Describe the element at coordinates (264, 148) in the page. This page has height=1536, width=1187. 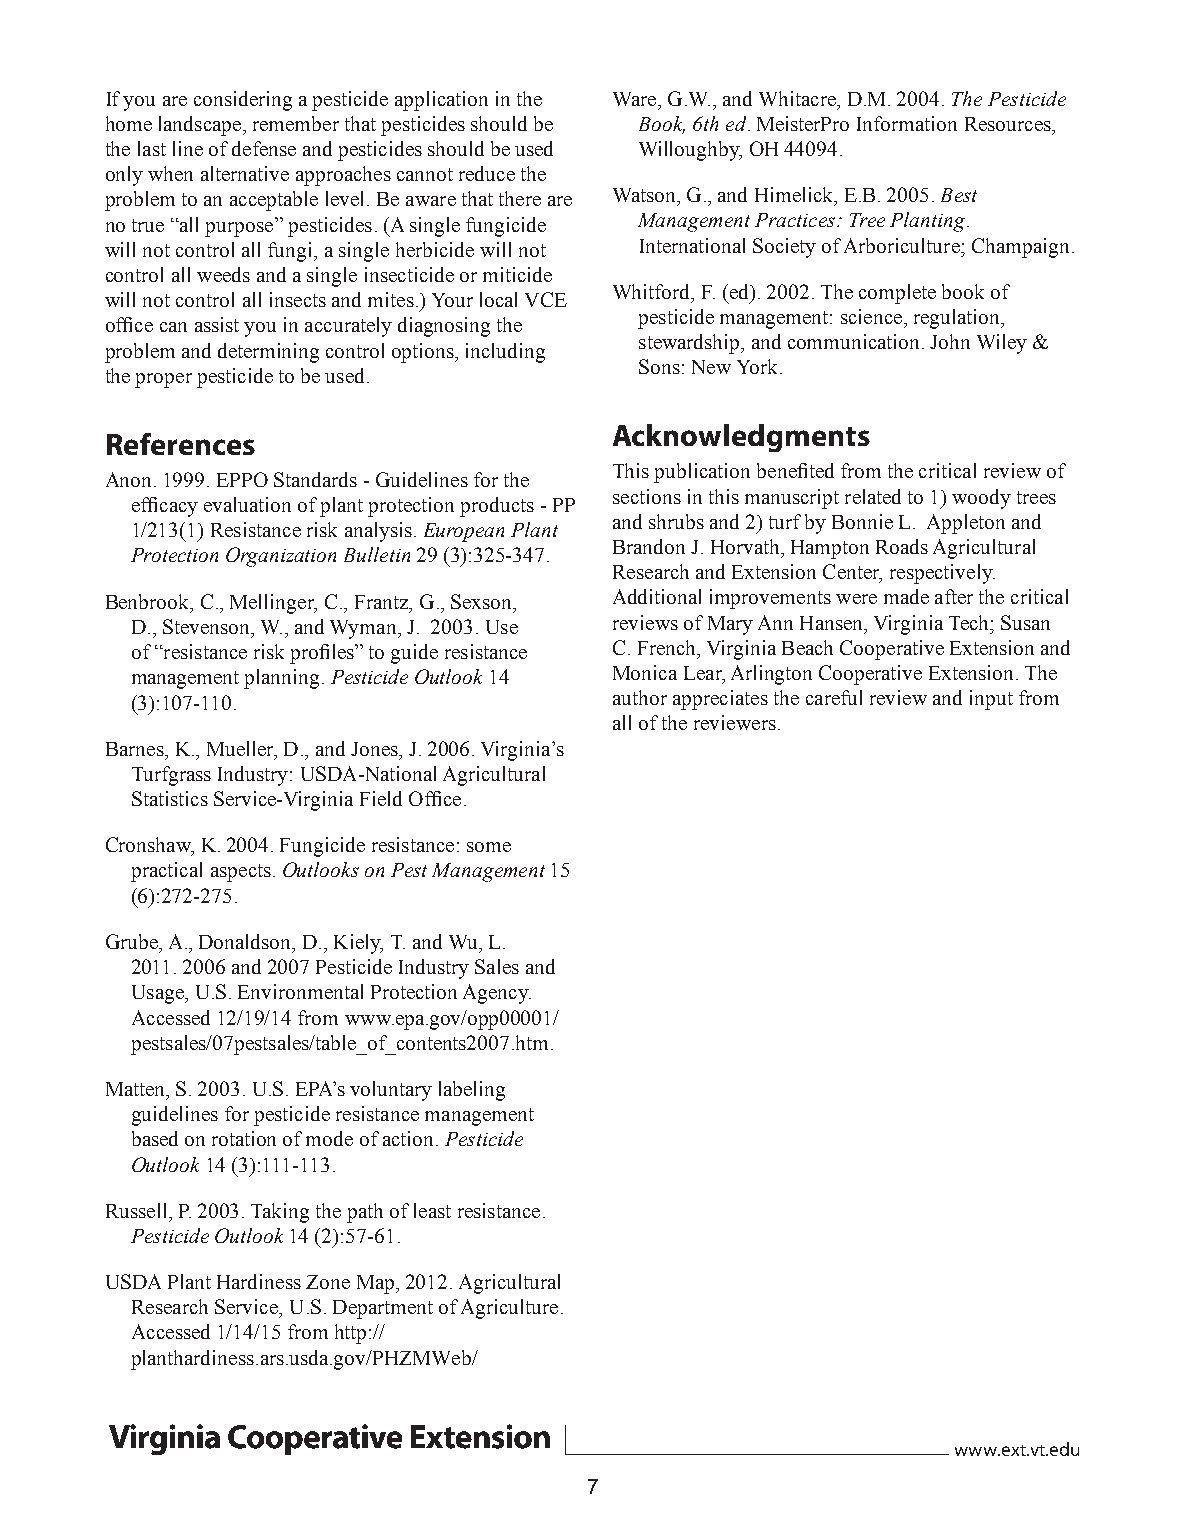
I see `defense` at that location.
